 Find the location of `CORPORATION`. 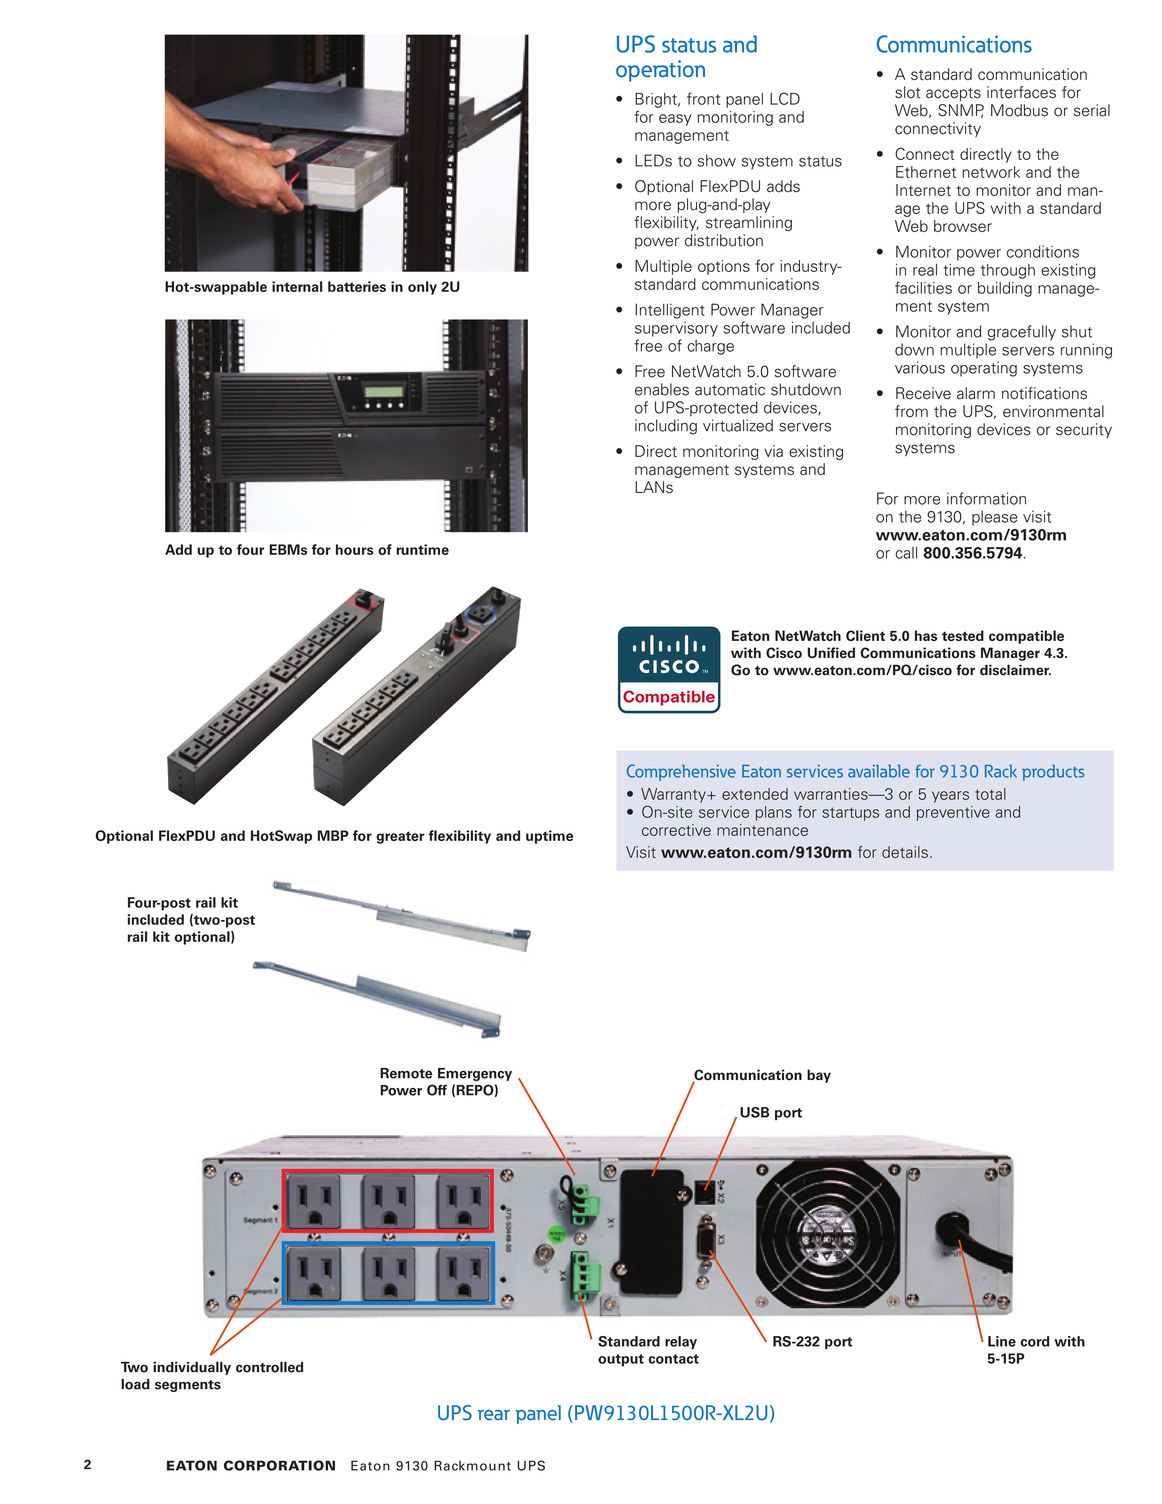

CORPORATION is located at coordinates (279, 1465).
